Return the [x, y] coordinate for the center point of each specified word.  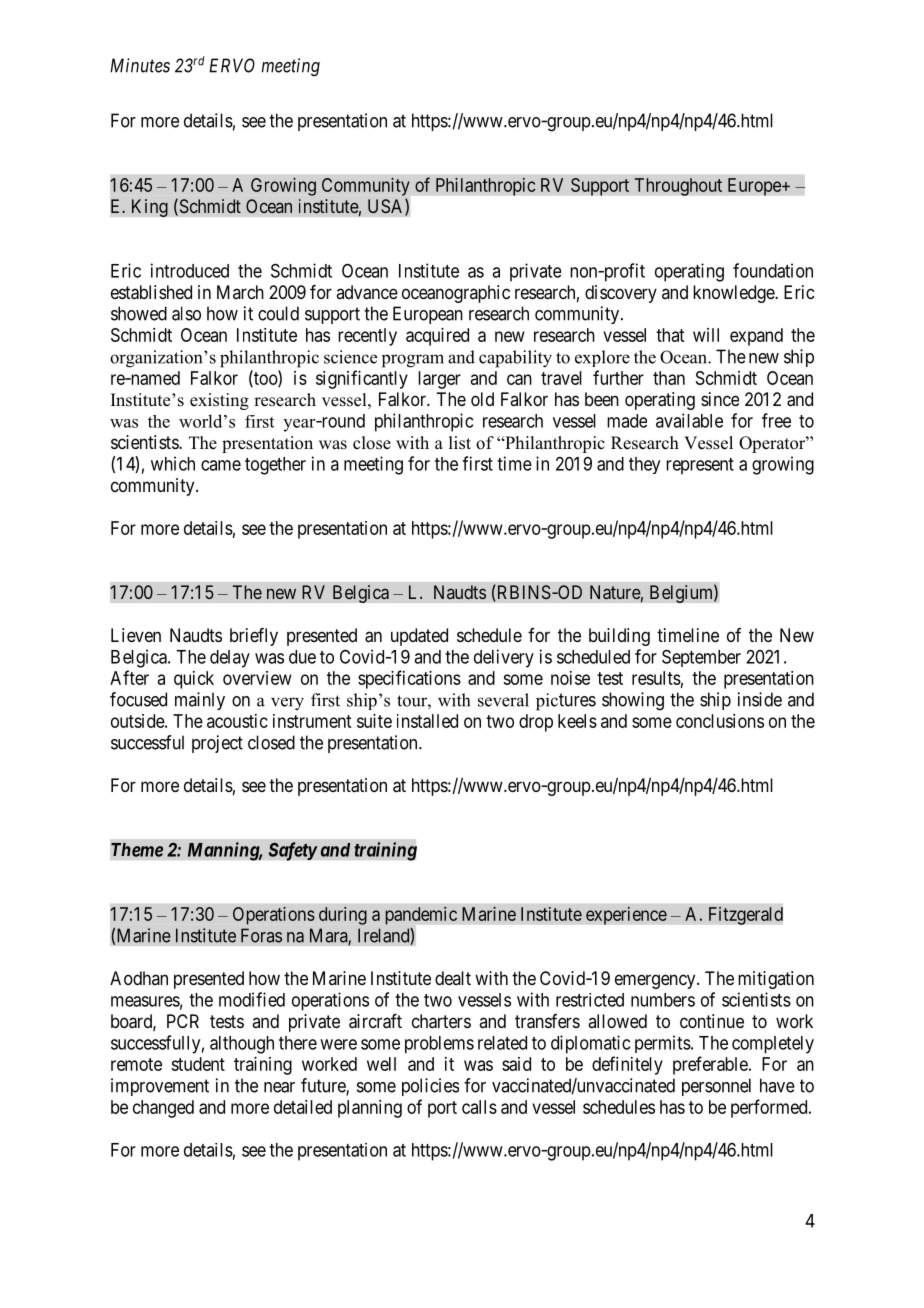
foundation [773, 270]
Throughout [678, 187]
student [198, 1064]
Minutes [140, 65]
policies [430, 1087]
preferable [710, 1065]
